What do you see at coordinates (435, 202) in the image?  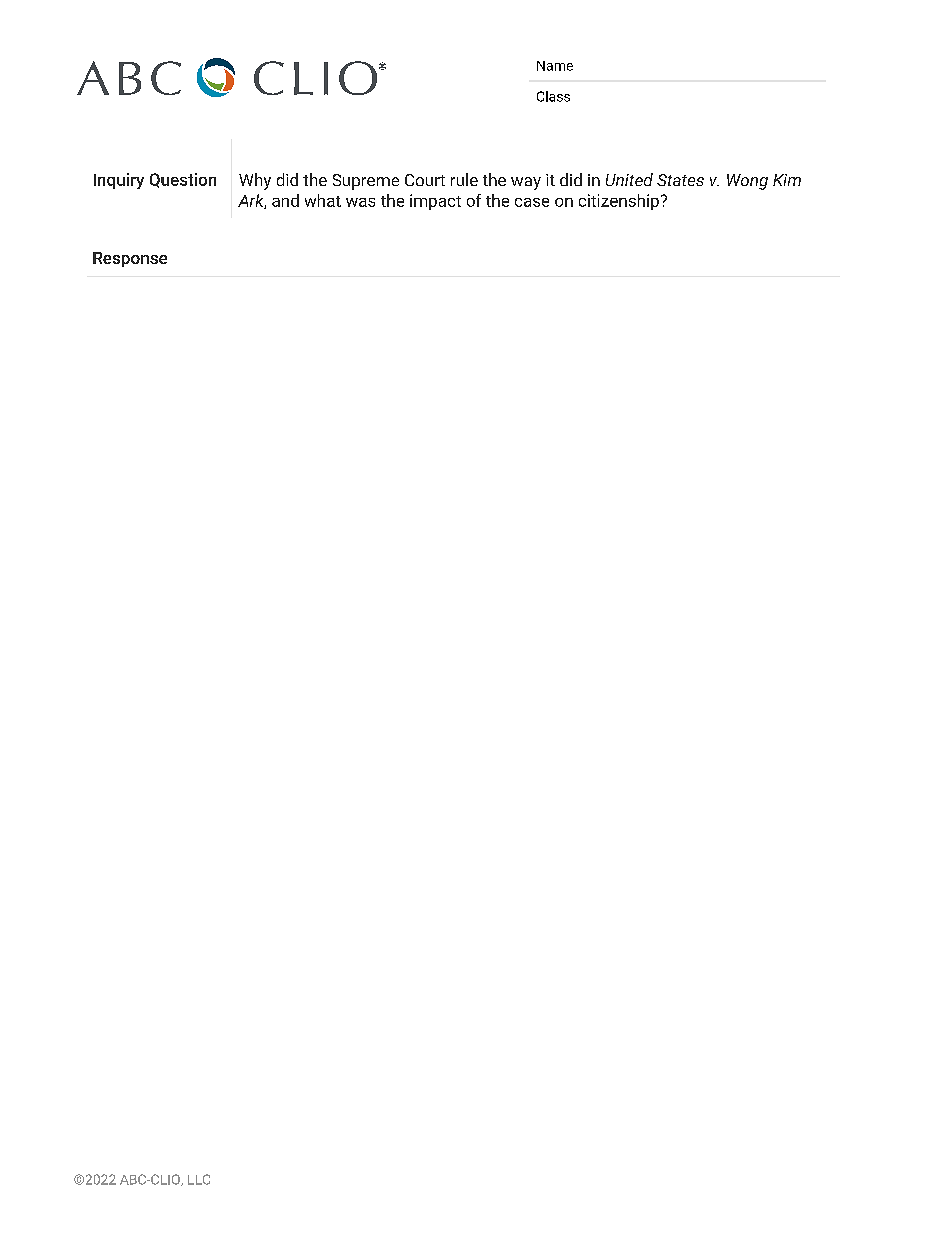 I see `impact` at bounding box center [435, 202].
